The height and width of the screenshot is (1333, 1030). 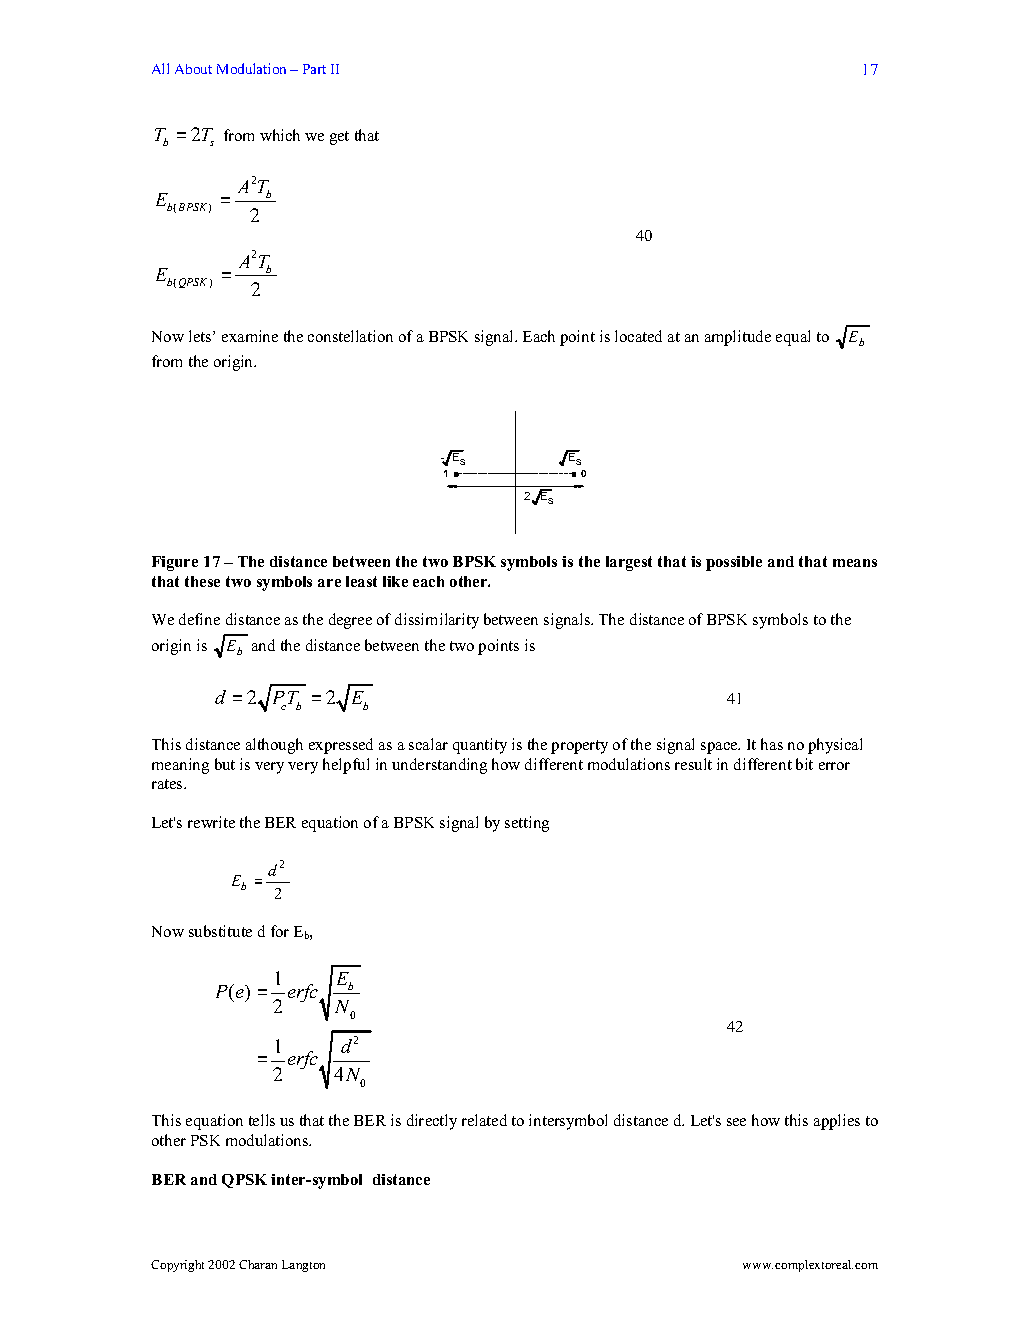 What do you see at coordinates (199, 619) in the screenshot?
I see `define` at bounding box center [199, 619].
